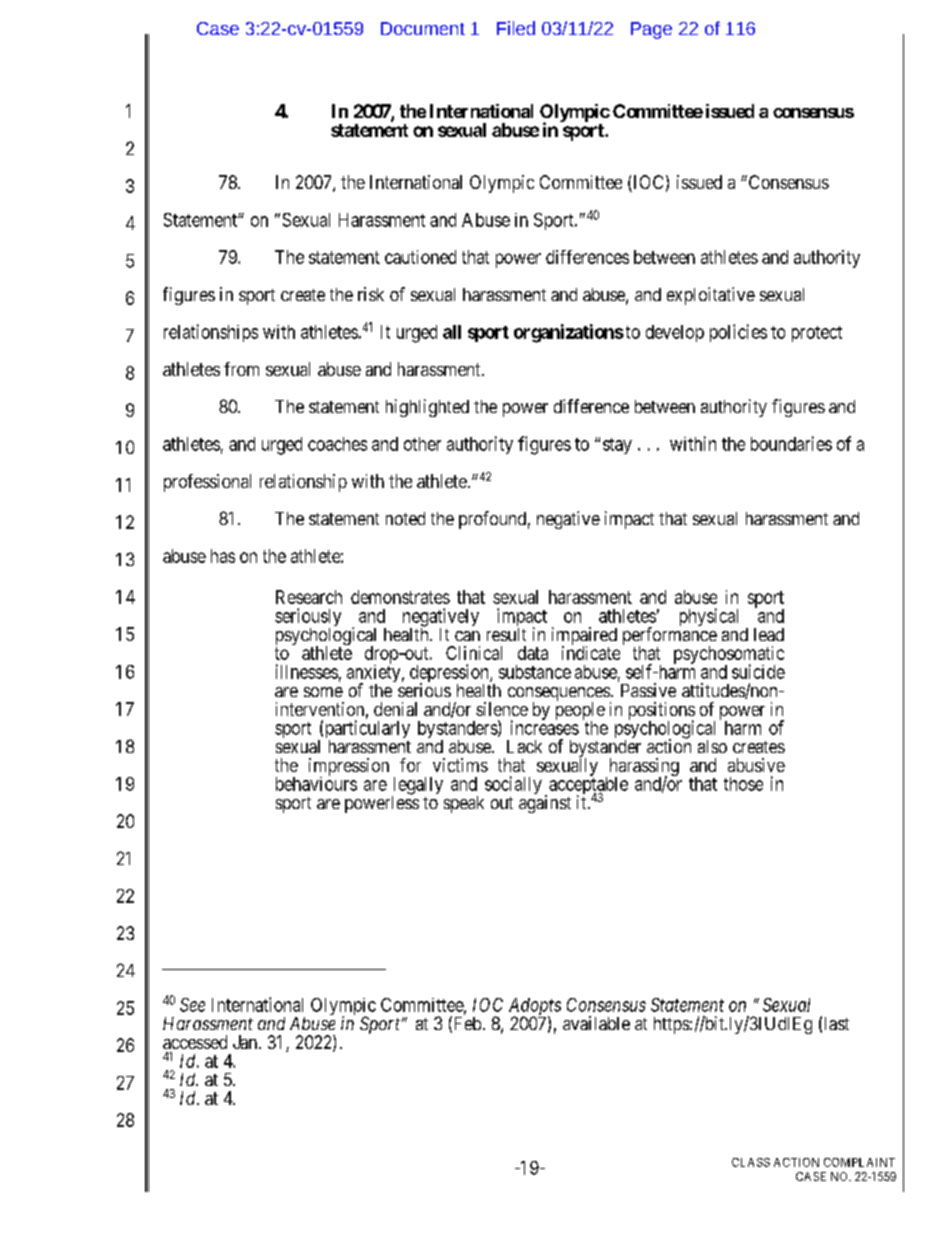 The image size is (952, 1233). I want to click on Document, so click(423, 28).
